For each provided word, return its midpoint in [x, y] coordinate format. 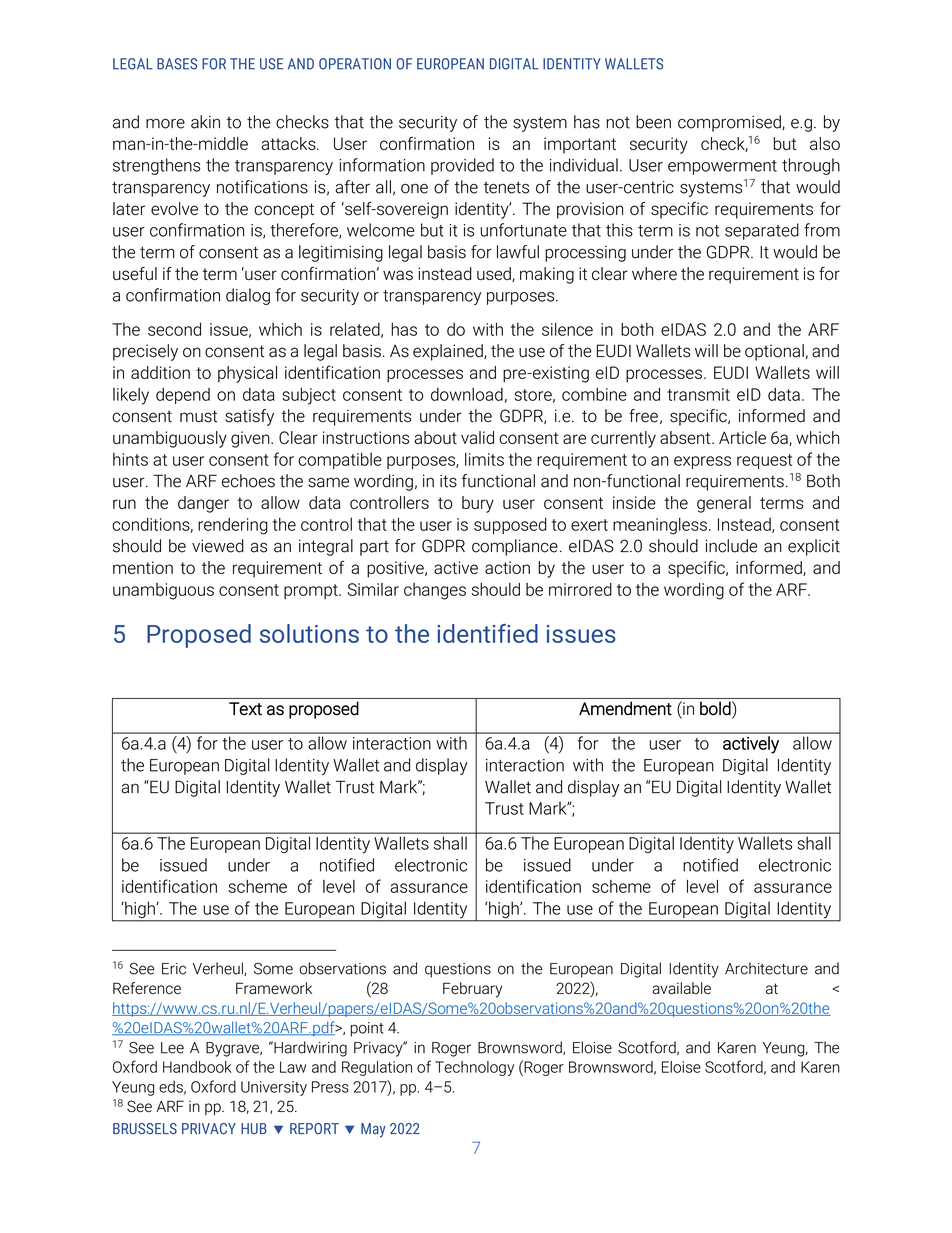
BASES [177, 64]
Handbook [197, 1067]
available [681, 988]
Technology [474, 1068]
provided [462, 166]
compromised [730, 123]
